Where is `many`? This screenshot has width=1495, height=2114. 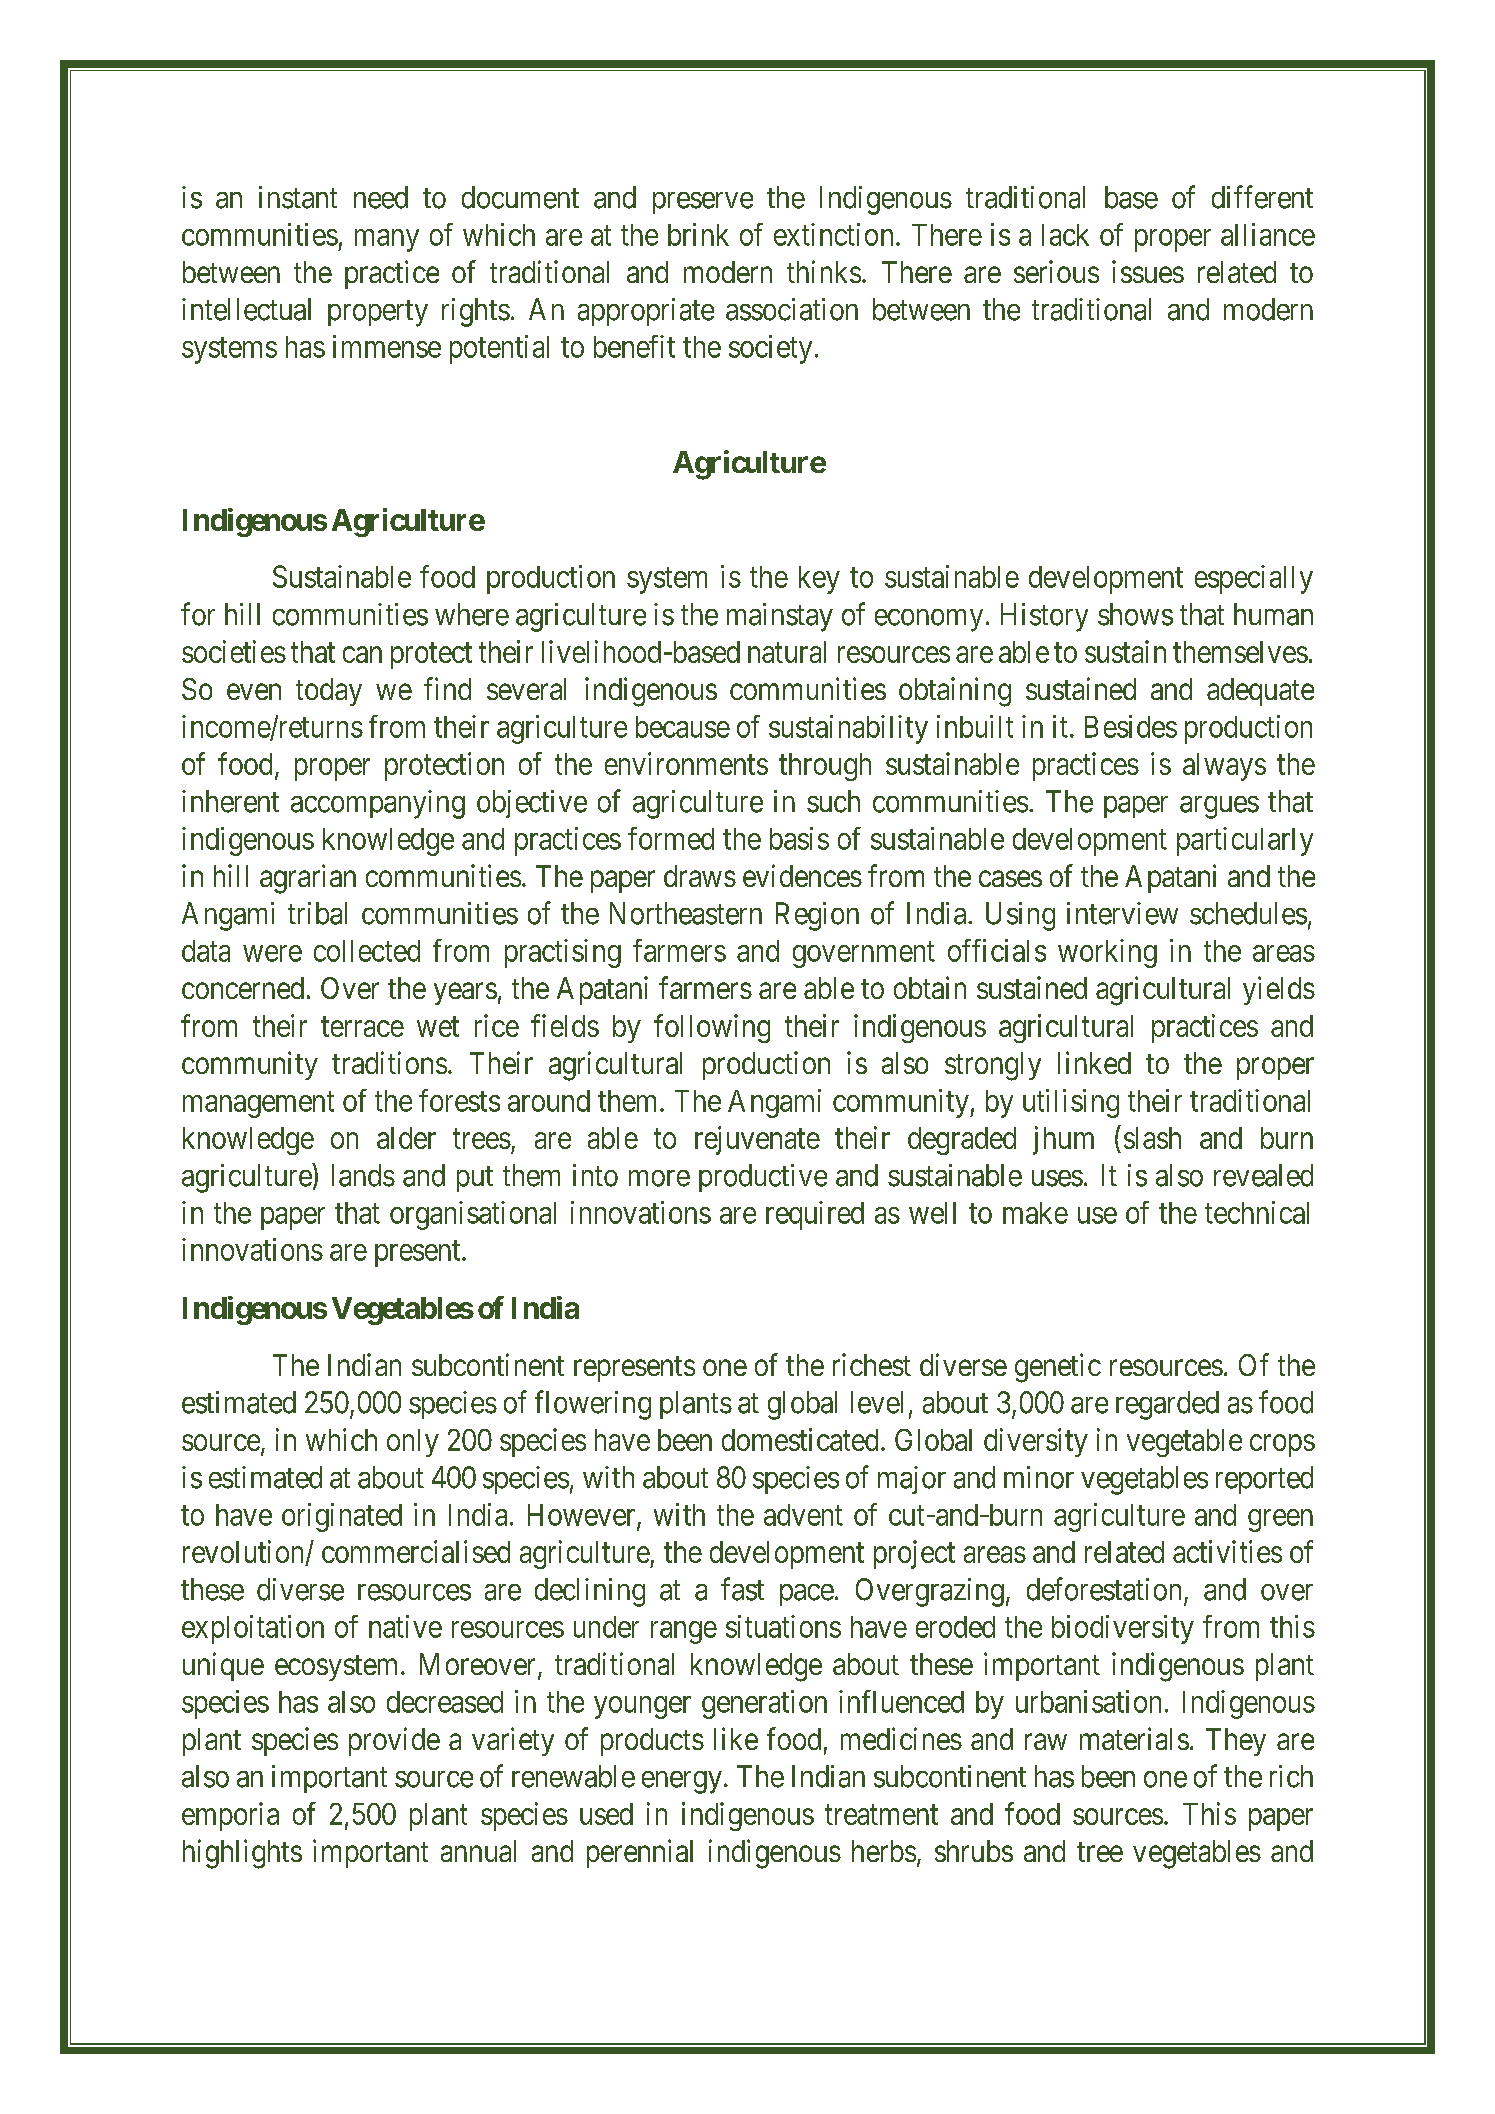
many is located at coordinates (387, 240).
